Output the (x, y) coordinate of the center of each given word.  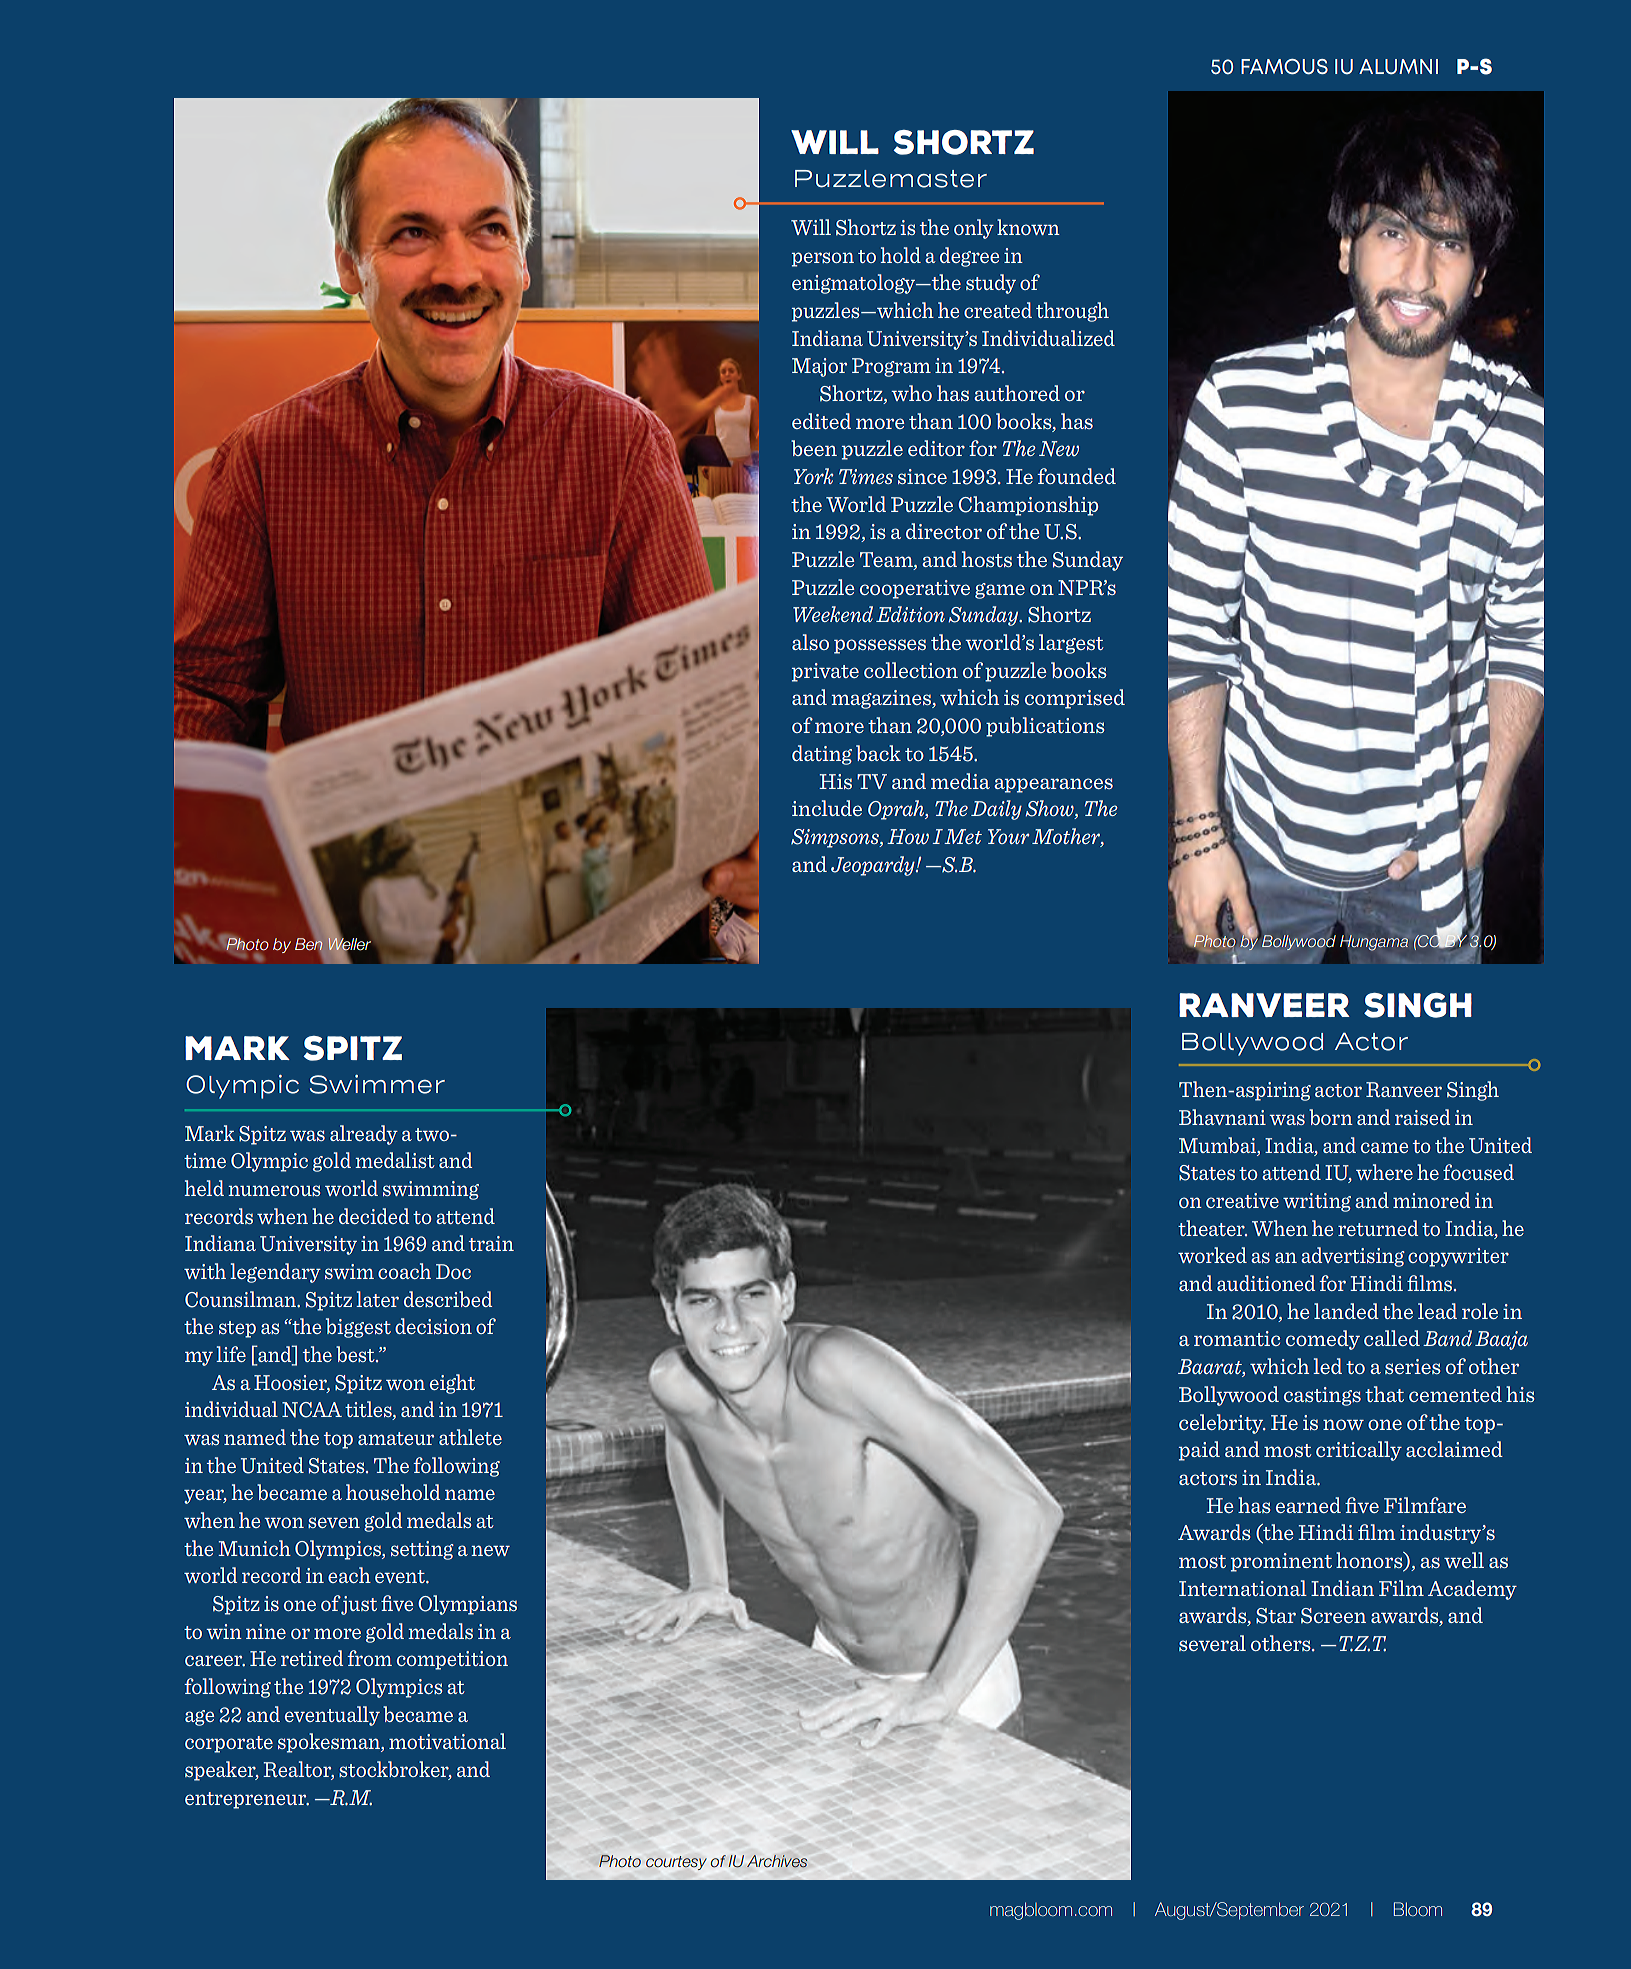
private (825, 672)
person (823, 259)
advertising (1353, 1257)
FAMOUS (1284, 66)
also (810, 642)
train (491, 1243)
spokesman (330, 1743)
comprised (1075, 699)
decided (374, 1216)
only (974, 229)
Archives (777, 1861)
